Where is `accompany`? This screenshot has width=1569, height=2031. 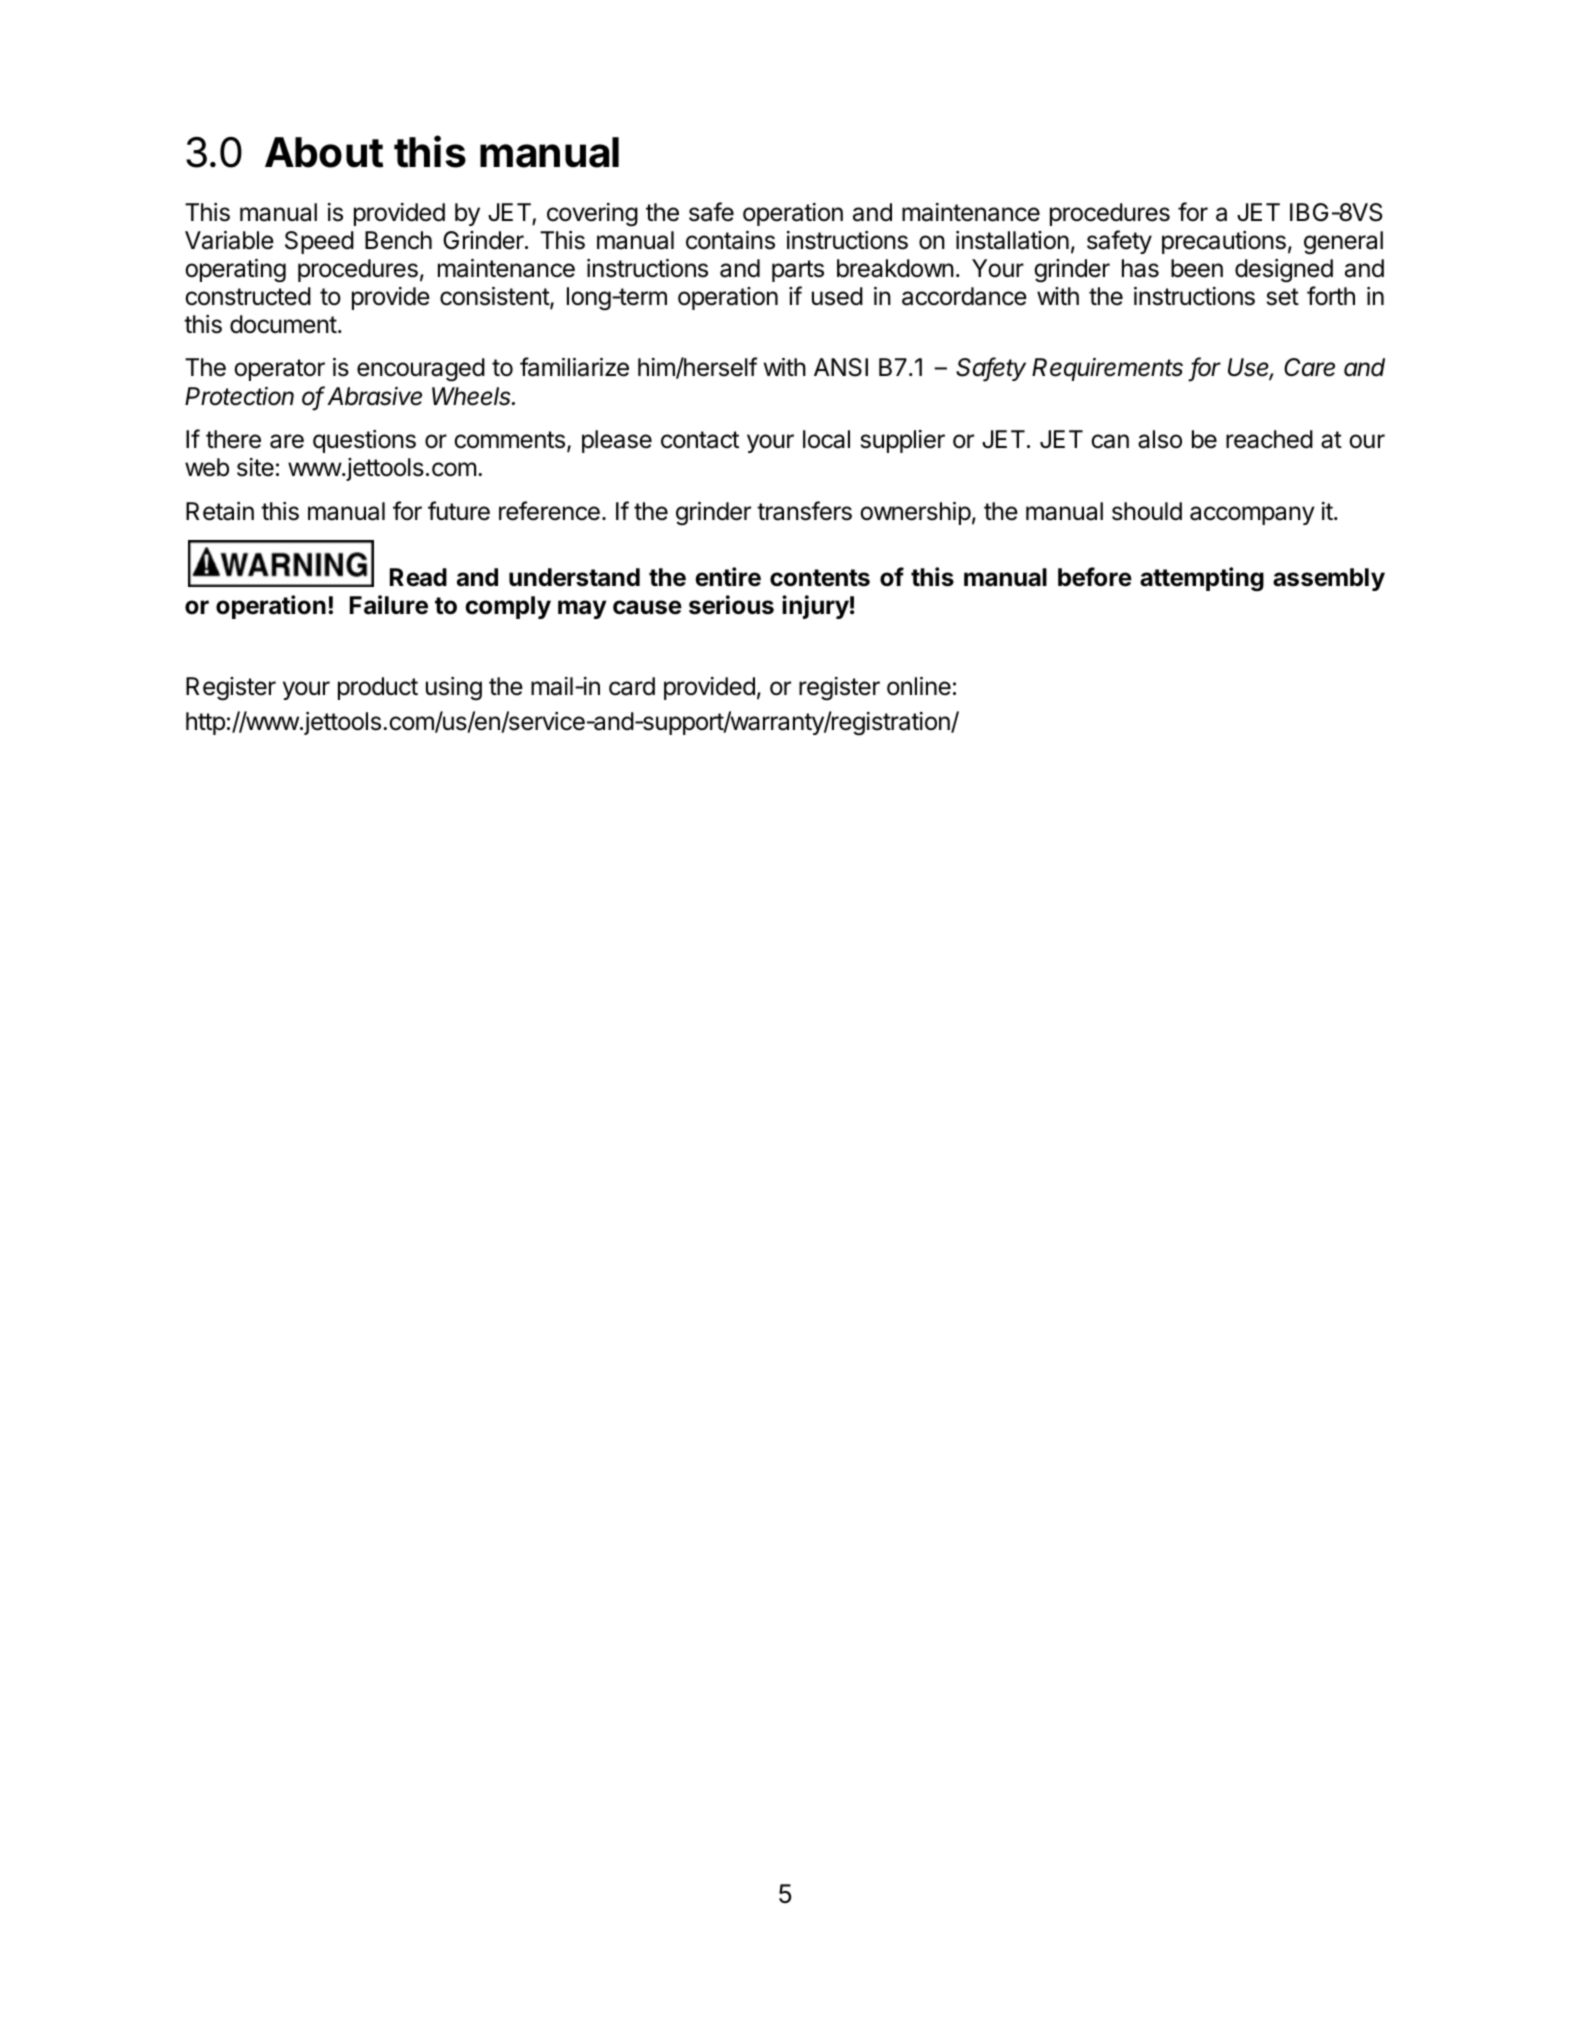 accompany is located at coordinates (1252, 515).
